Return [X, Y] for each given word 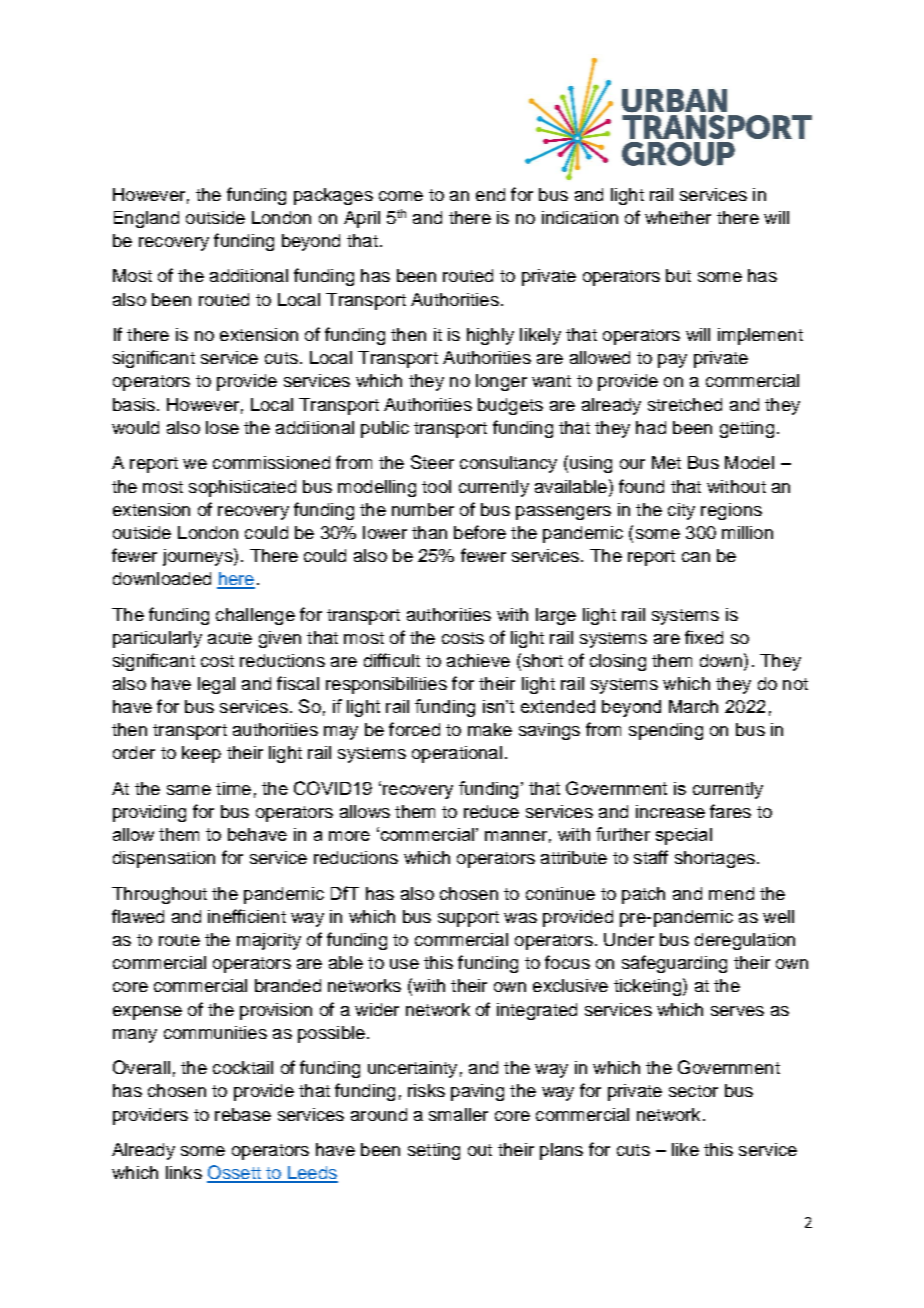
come [401, 196]
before [480, 532]
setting [434, 1151]
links [184, 1172]
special [684, 836]
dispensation [164, 859]
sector [693, 1091]
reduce [491, 811]
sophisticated [242, 488]
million [747, 532]
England [146, 219]
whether [678, 217]
